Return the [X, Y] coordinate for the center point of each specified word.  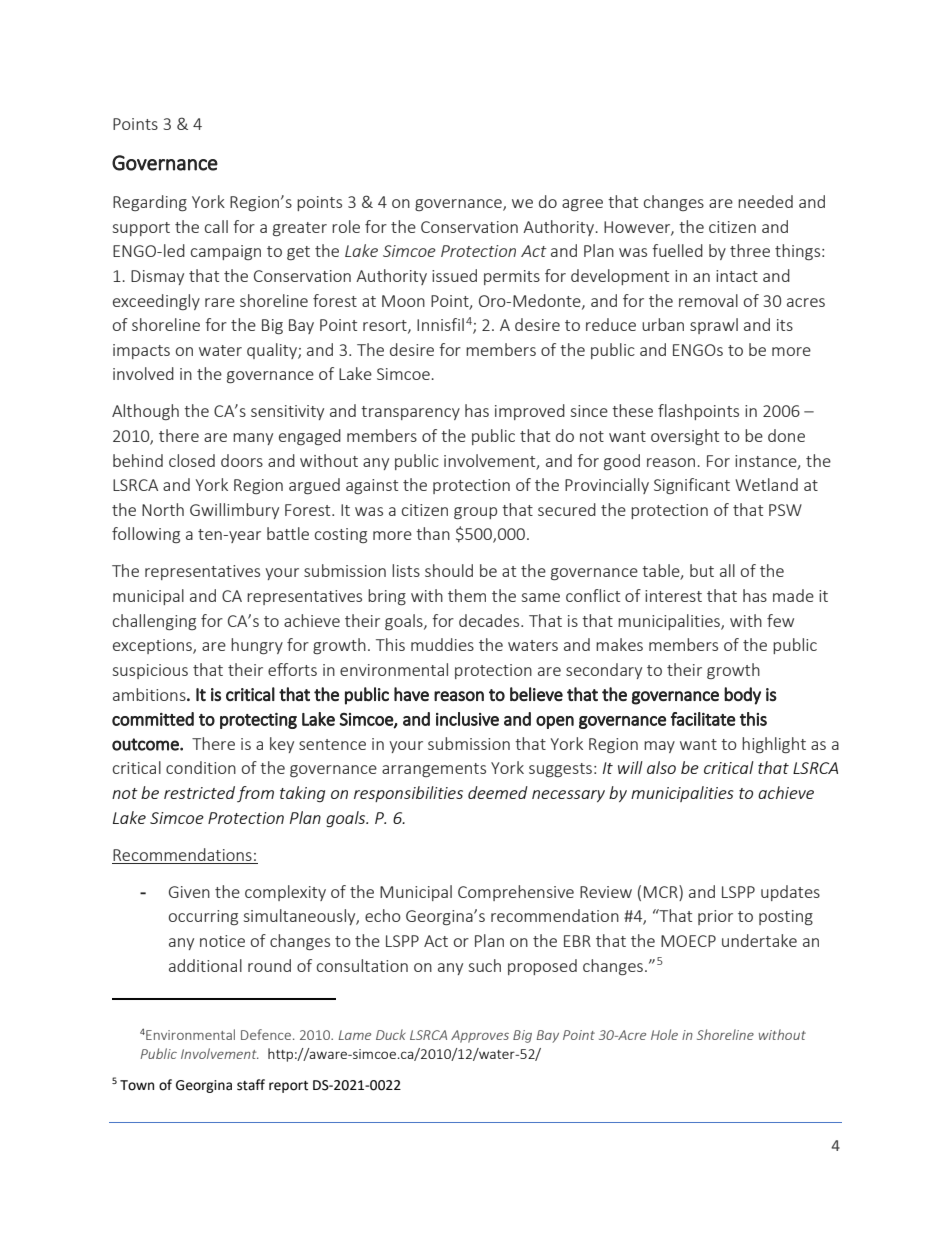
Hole [664, 1034]
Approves [480, 1036]
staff [251, 1085]
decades [490, 620]
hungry [257, 646]
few [780, 620]
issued [454, 275]
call [216, 226]
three [750, 250]
